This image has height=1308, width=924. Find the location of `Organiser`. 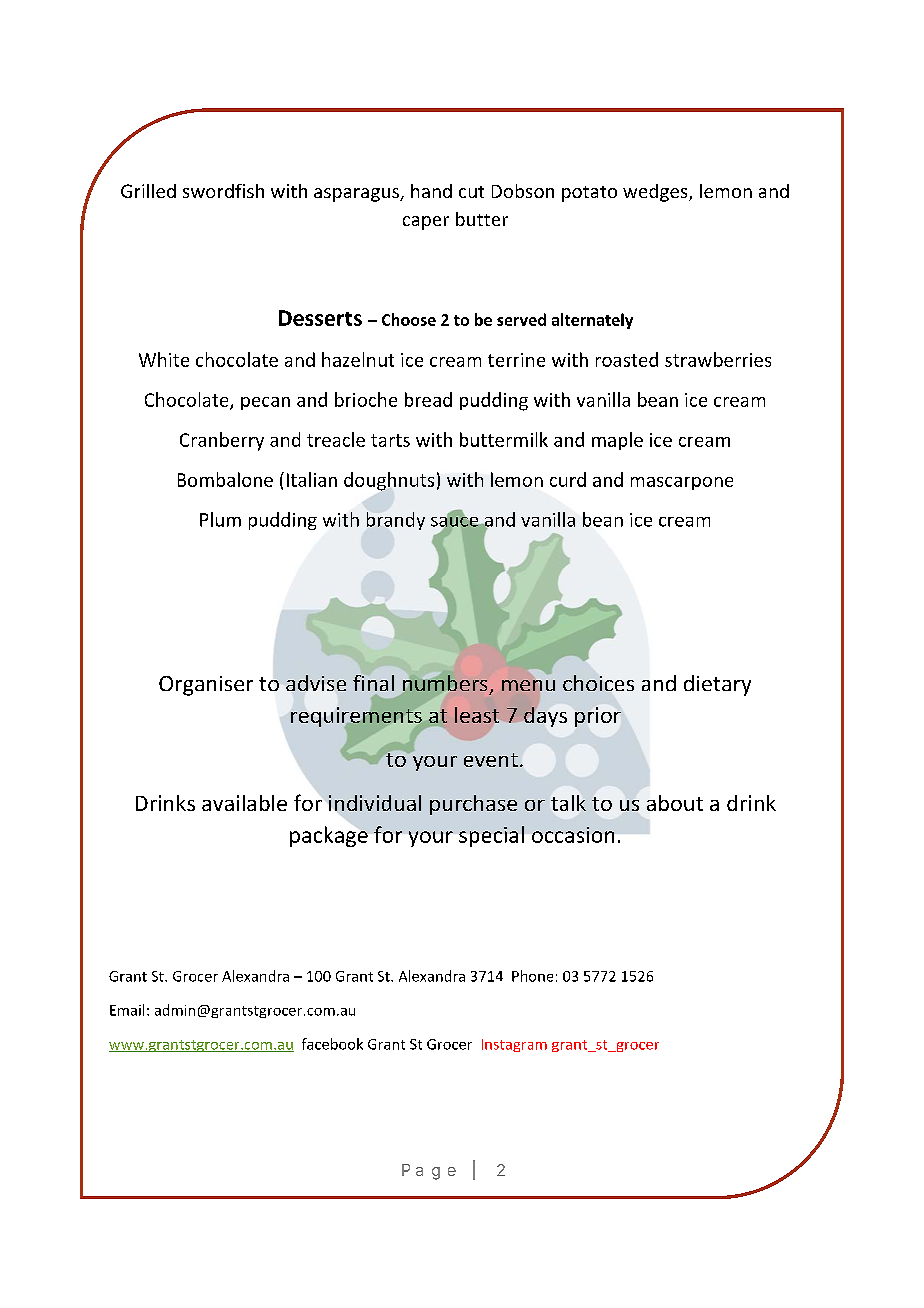

Organiser is located at coordinates (206, 686).
